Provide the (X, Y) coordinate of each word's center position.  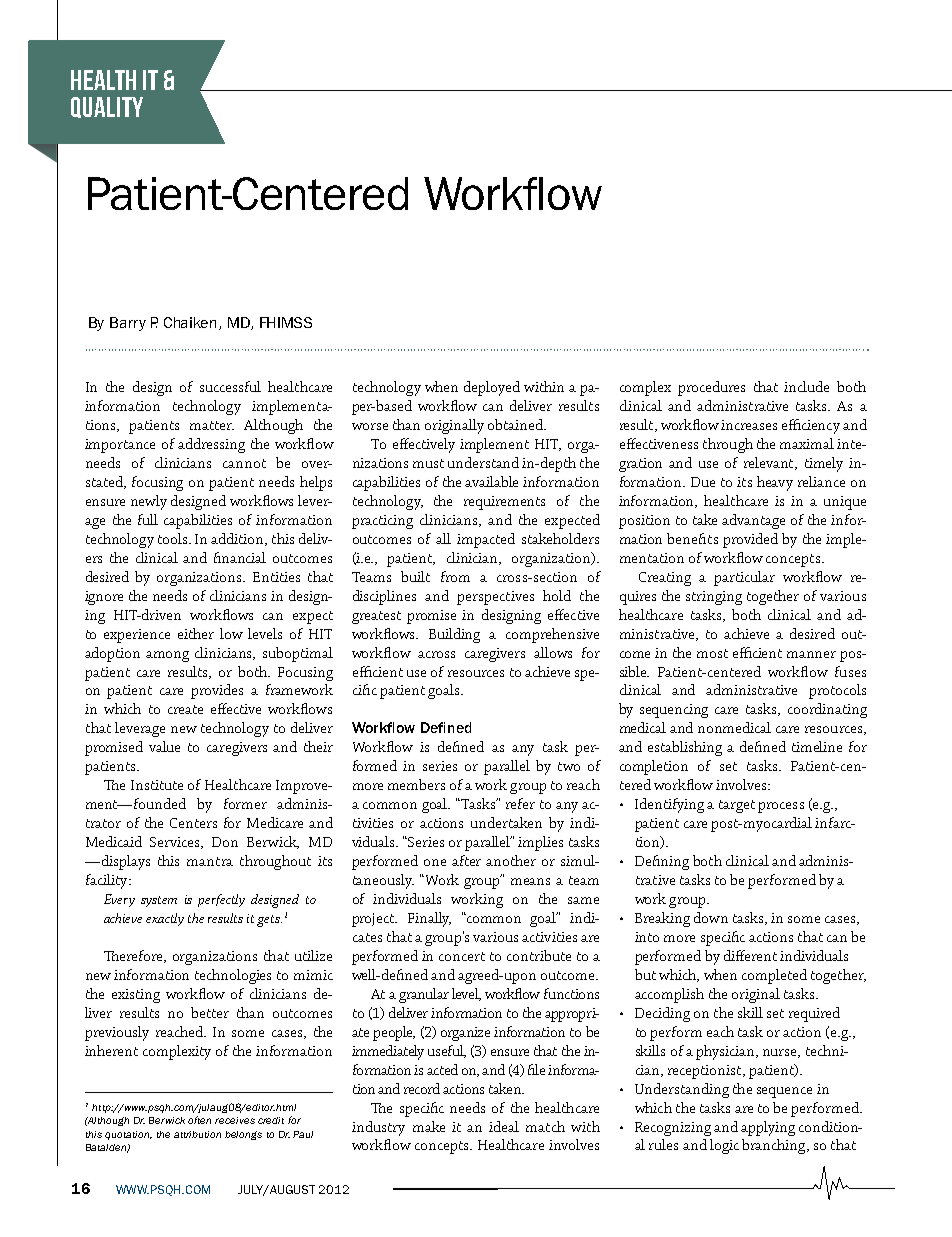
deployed (492, 388)
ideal (504, 1126)
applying (768, 1128)
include (806, 386)
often (199, 1120)
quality (107, 107)
